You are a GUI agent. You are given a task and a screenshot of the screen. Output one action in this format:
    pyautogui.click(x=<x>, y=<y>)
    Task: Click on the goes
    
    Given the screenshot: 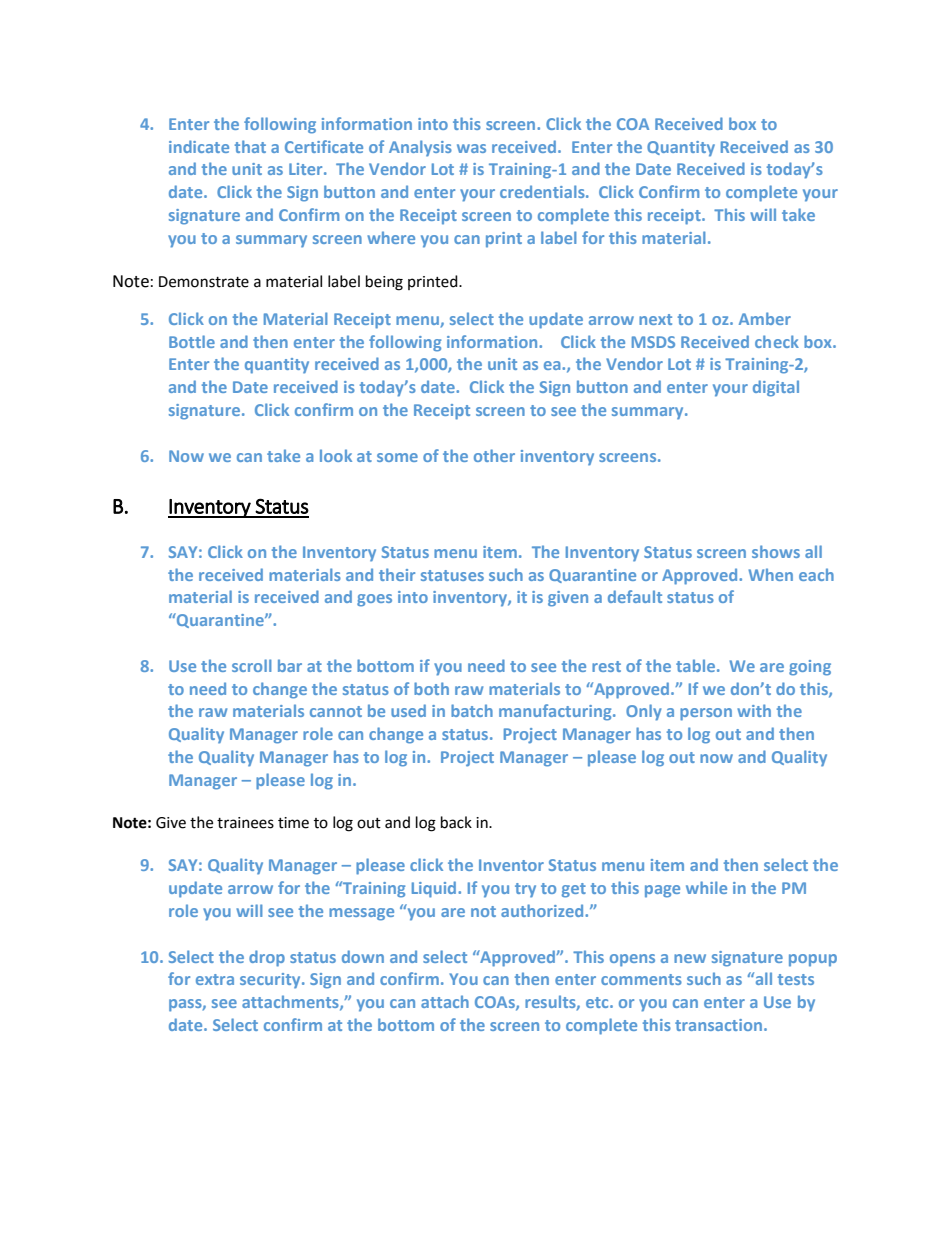 What is the action you would take?
    pyautogui.click(x=374, y=600)
